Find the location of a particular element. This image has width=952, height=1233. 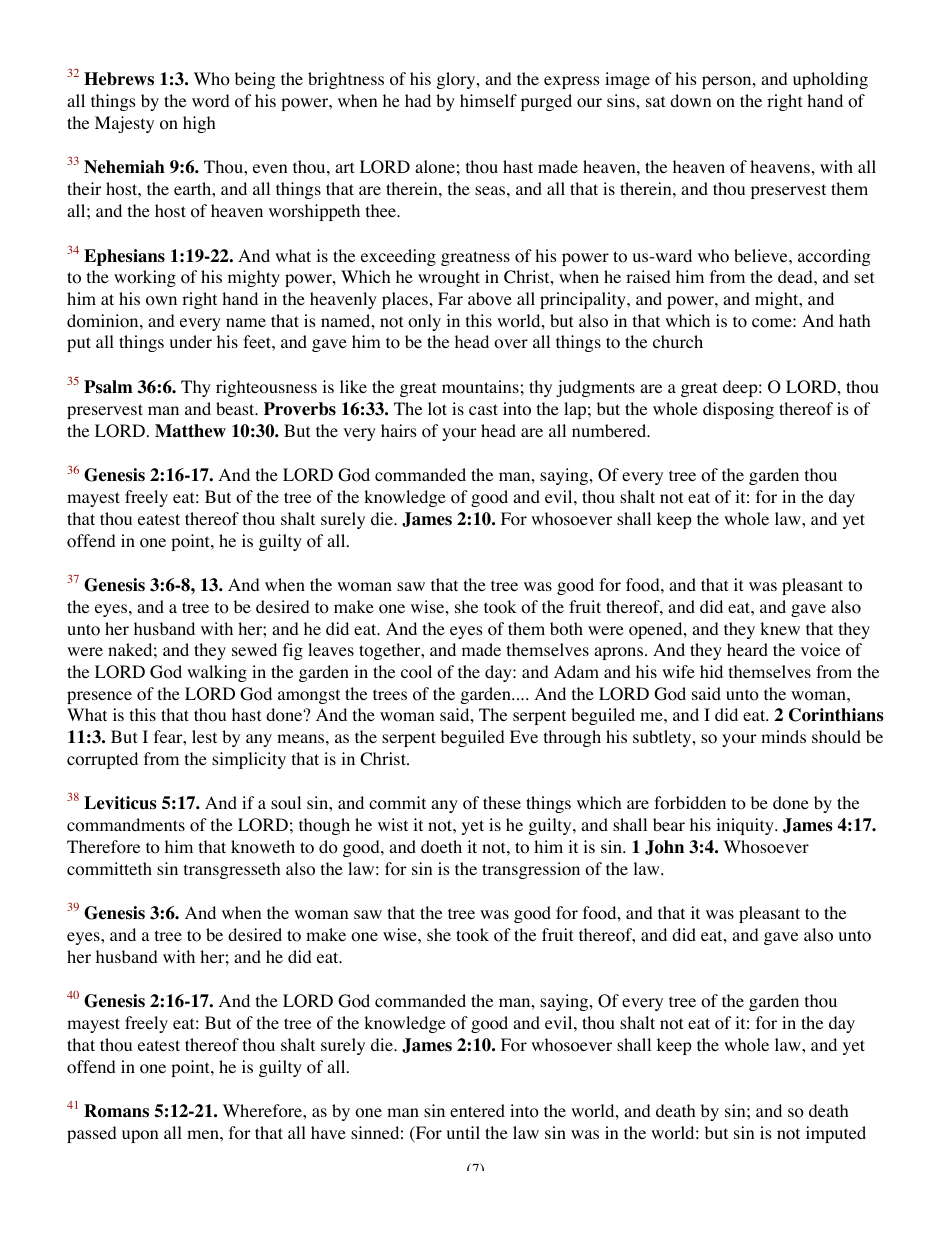

Matthew is located at coordinates (190, 431).
